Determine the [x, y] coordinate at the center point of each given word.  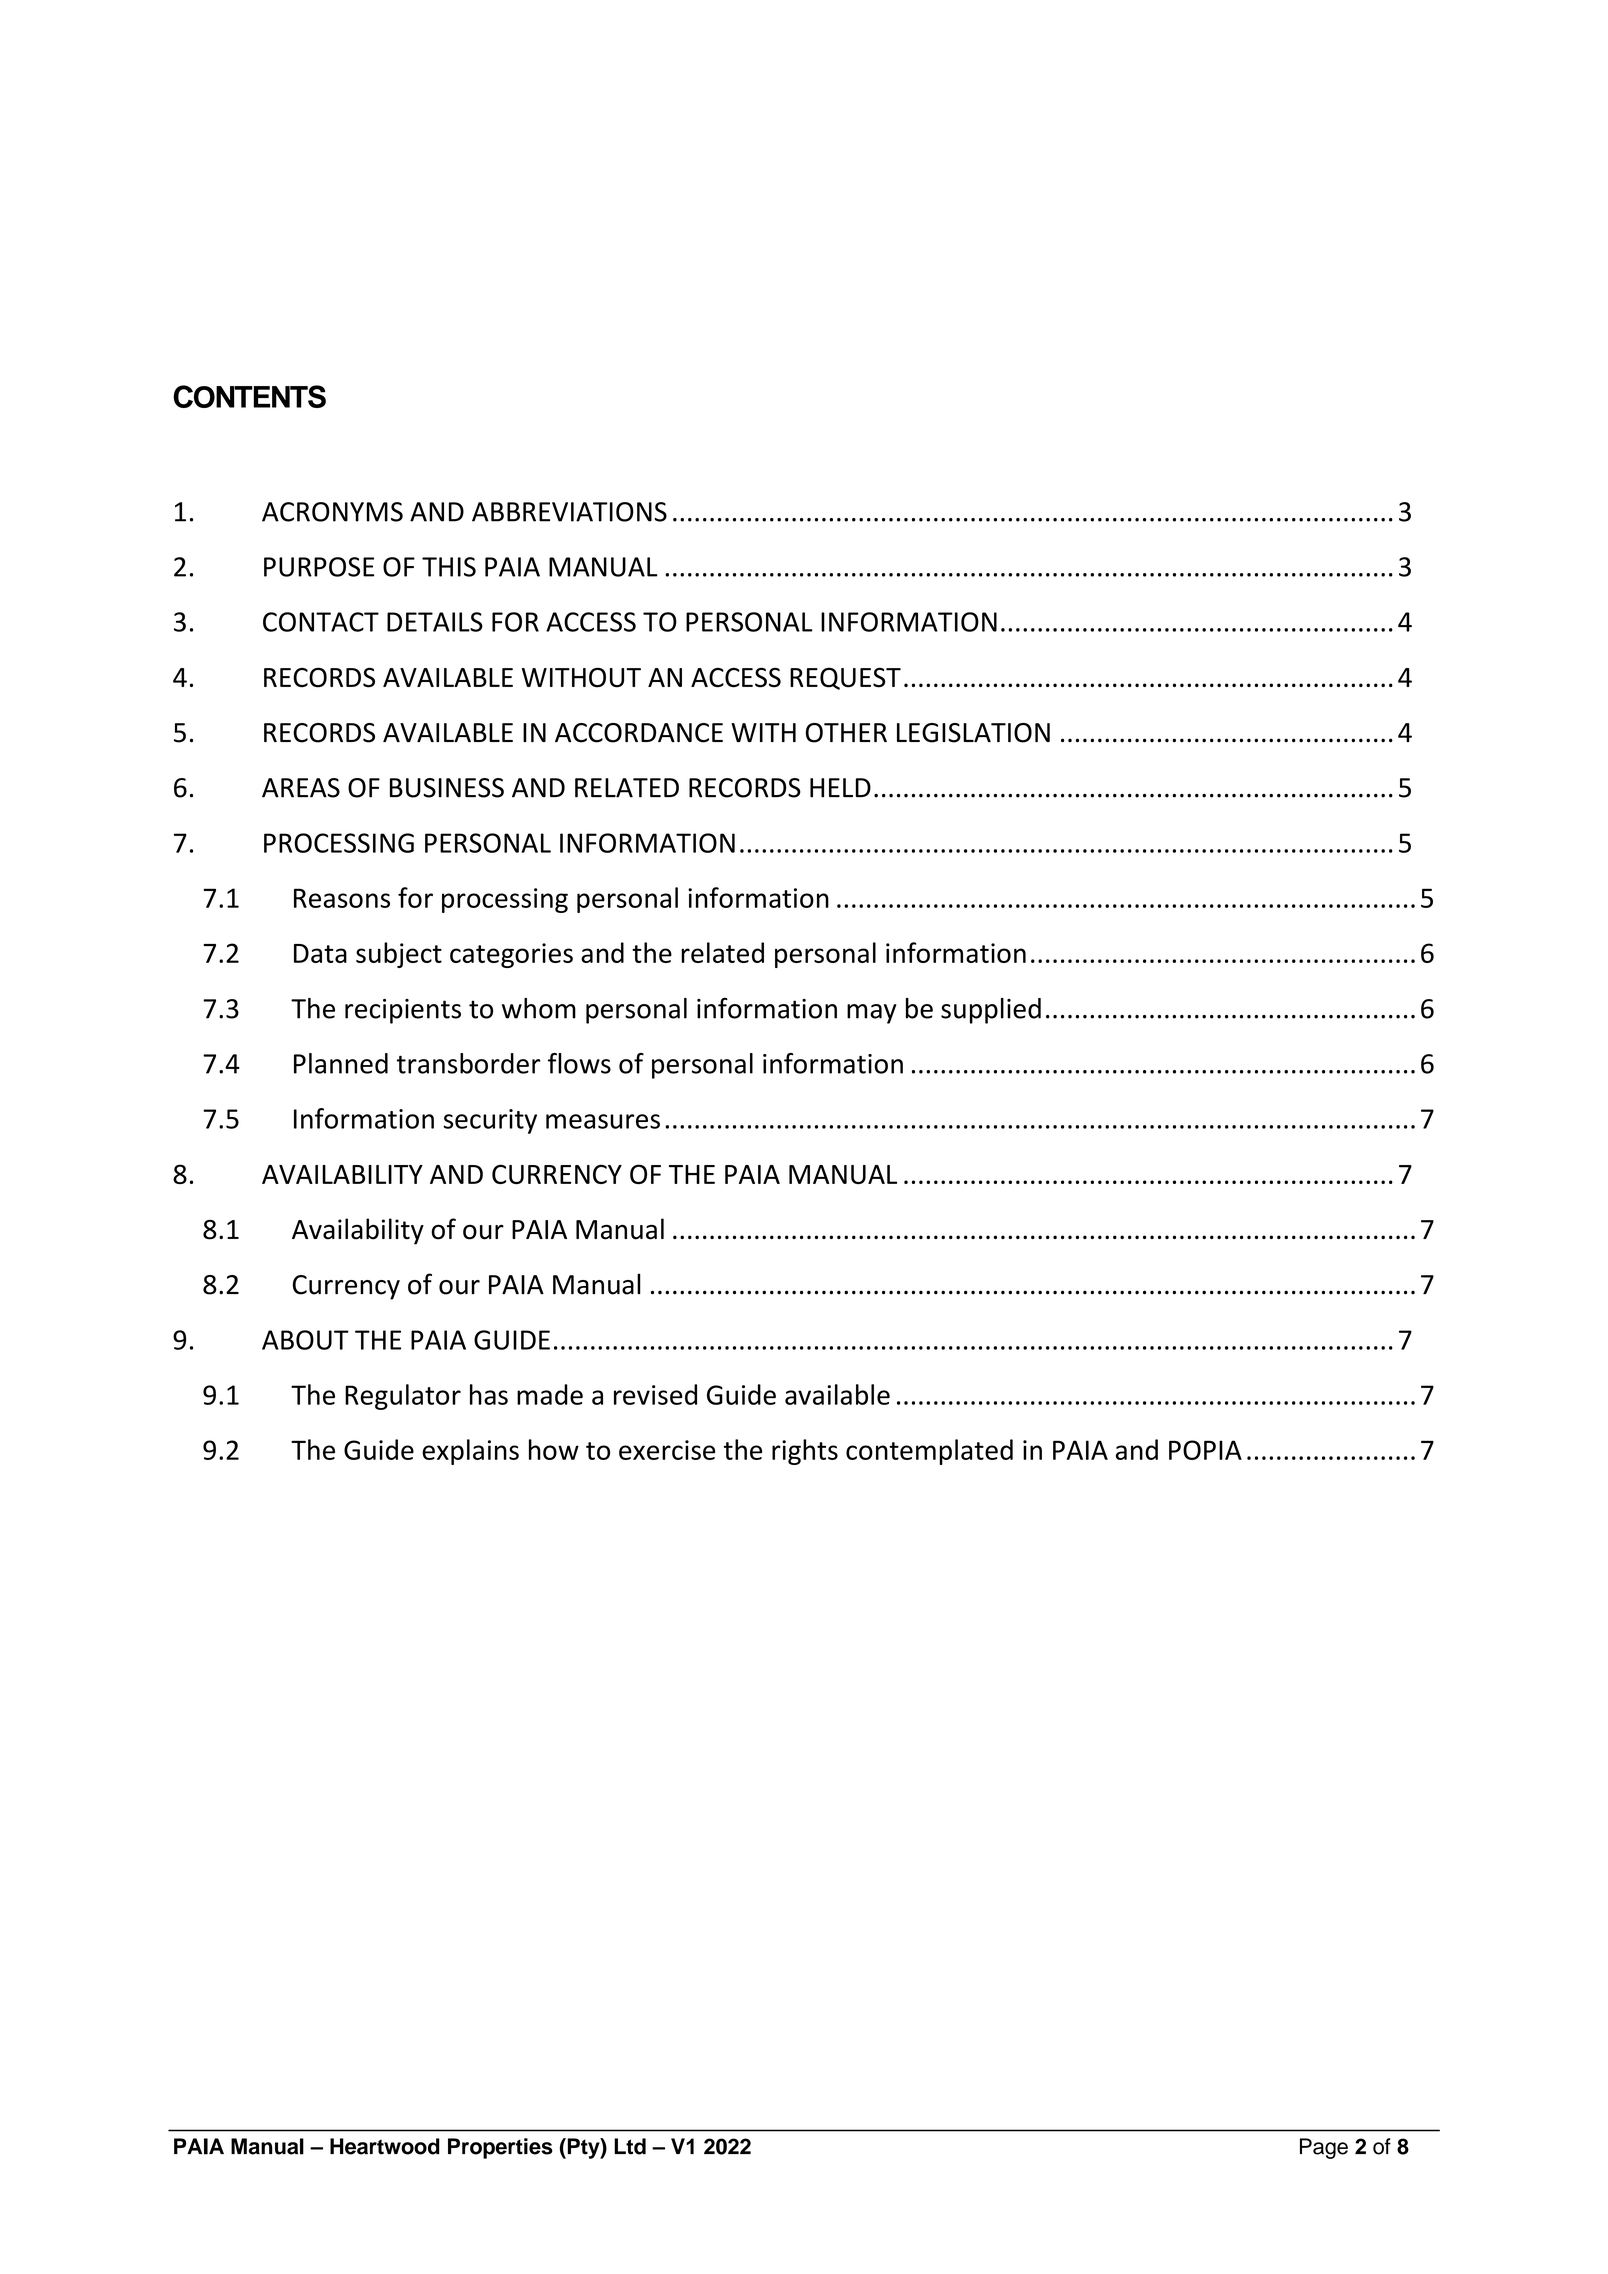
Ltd [630, 2146]
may [872, 1014]
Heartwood [385, 2146]
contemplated [929, 1452]
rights [805, 1452]
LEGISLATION [973, 733]
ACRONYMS [332, 512]
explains [470, 1452]
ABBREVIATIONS [569, 512]
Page [1324, 2148]
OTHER [846, 733]
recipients [403, 1011]
